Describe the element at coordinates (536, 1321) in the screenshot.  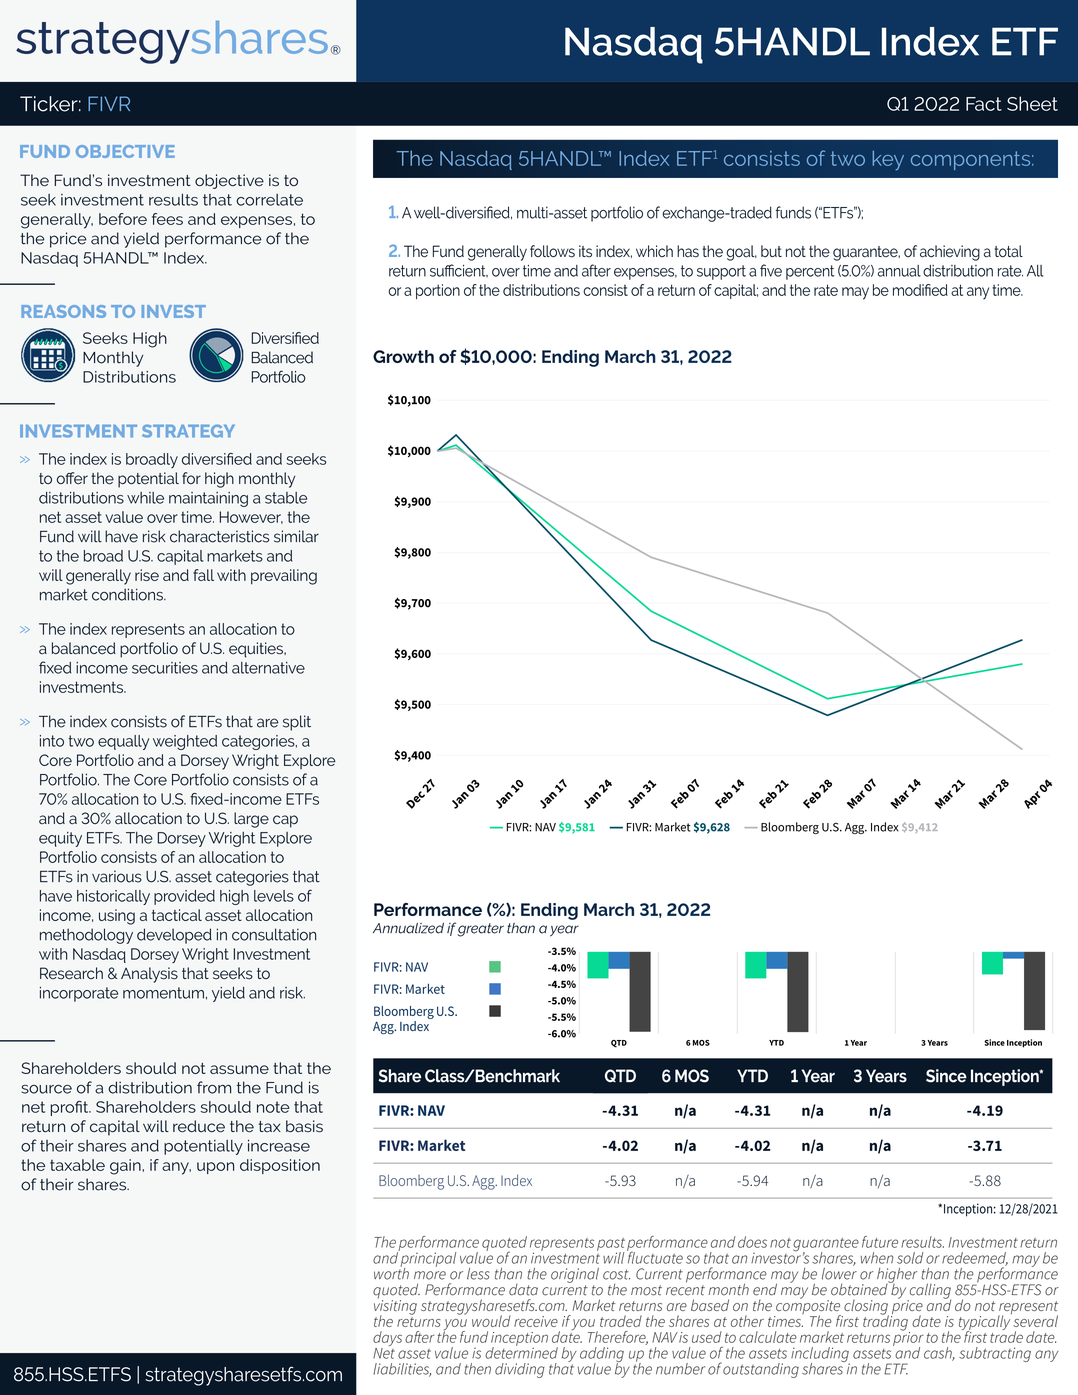
I see `receive` at that location.
